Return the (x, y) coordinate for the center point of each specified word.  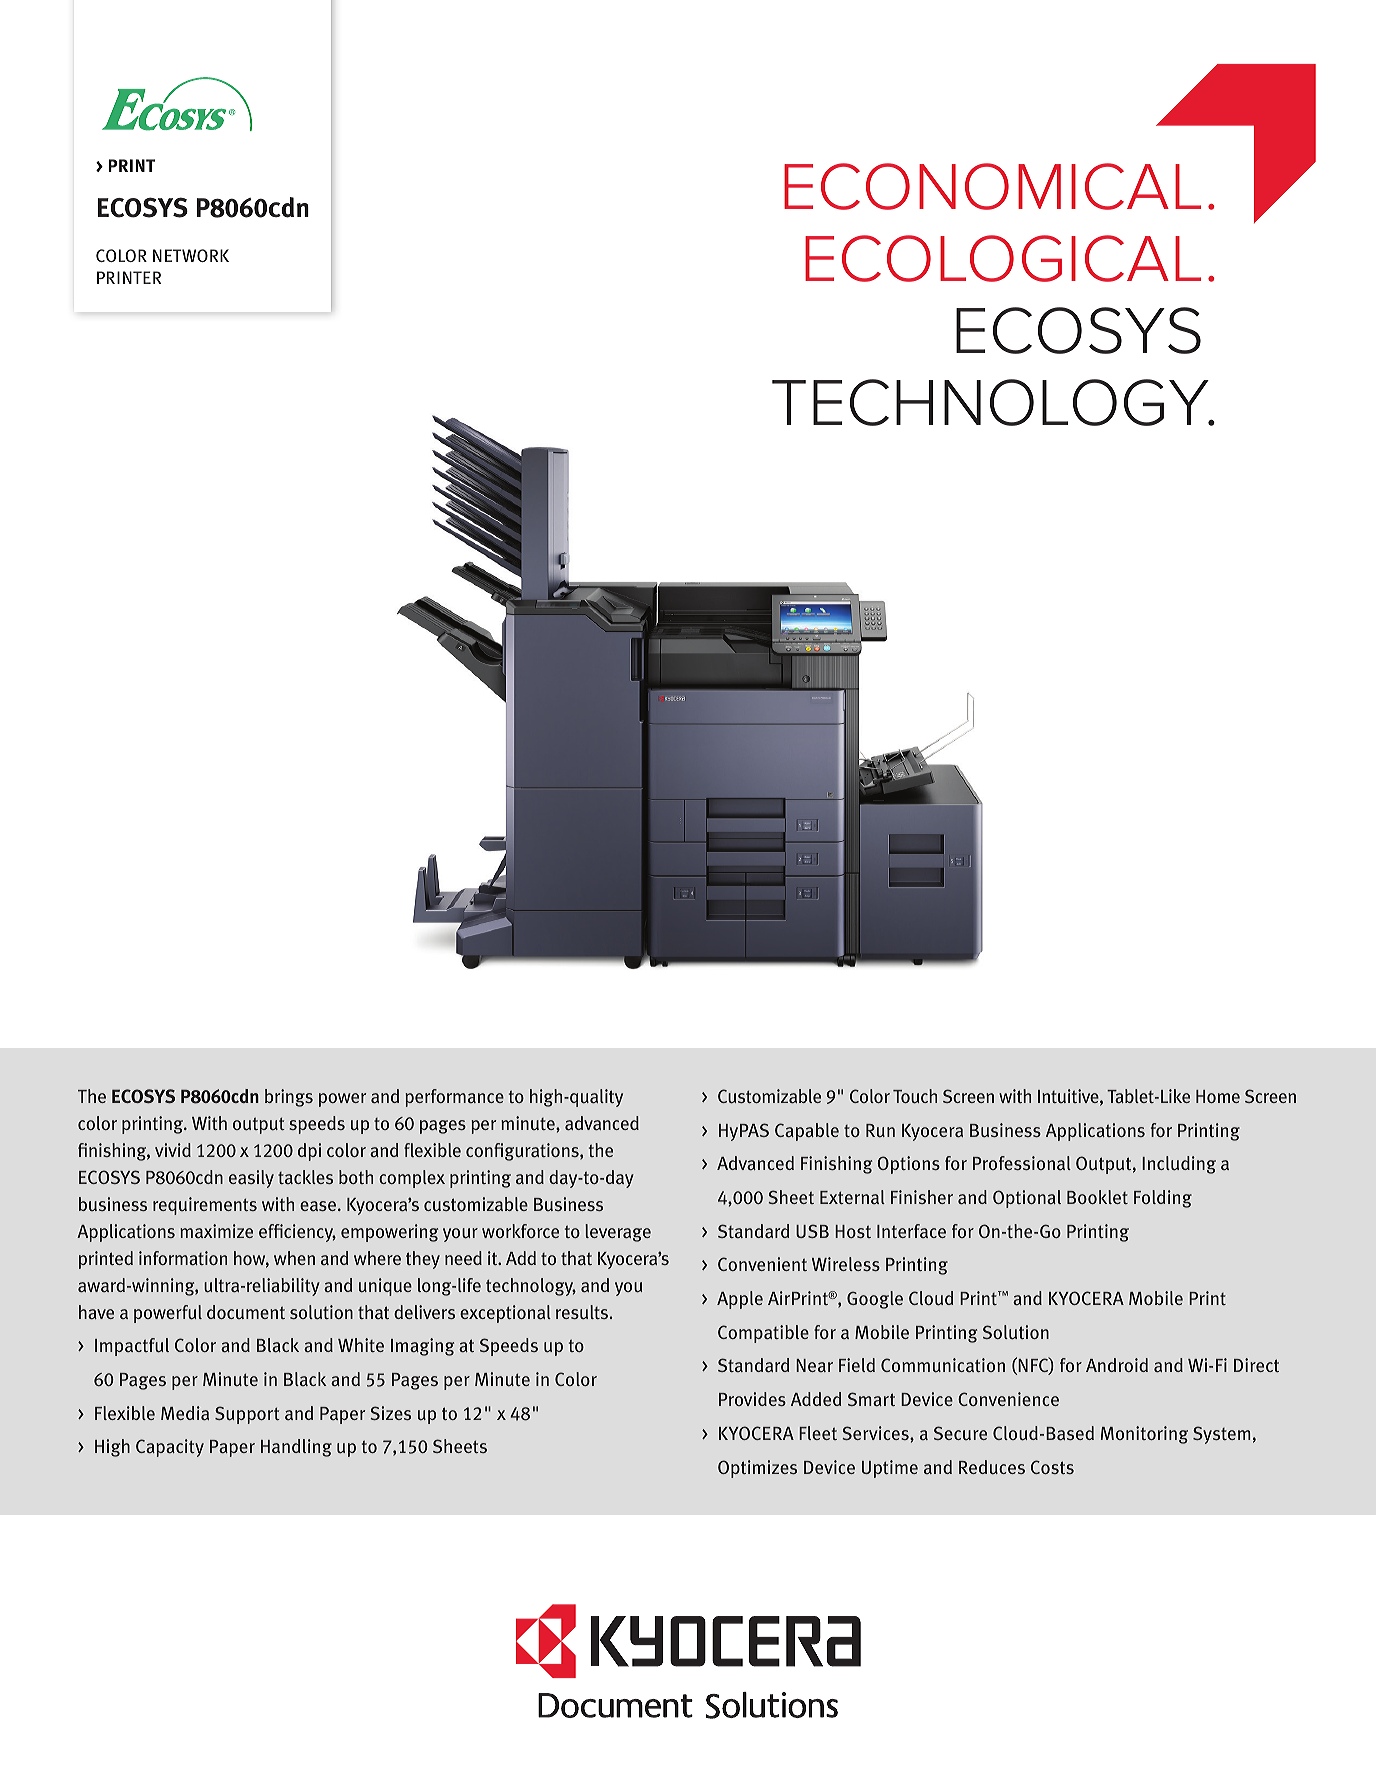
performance (454, 1098)
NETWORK (191, 255)
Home (1218, 1096)
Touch (915, 1096)
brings (289, 1098)
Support (247, 1415)
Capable (807, 1132)
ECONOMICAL (992, 186)
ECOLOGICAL (1003, 258)
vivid (173, 1150)
